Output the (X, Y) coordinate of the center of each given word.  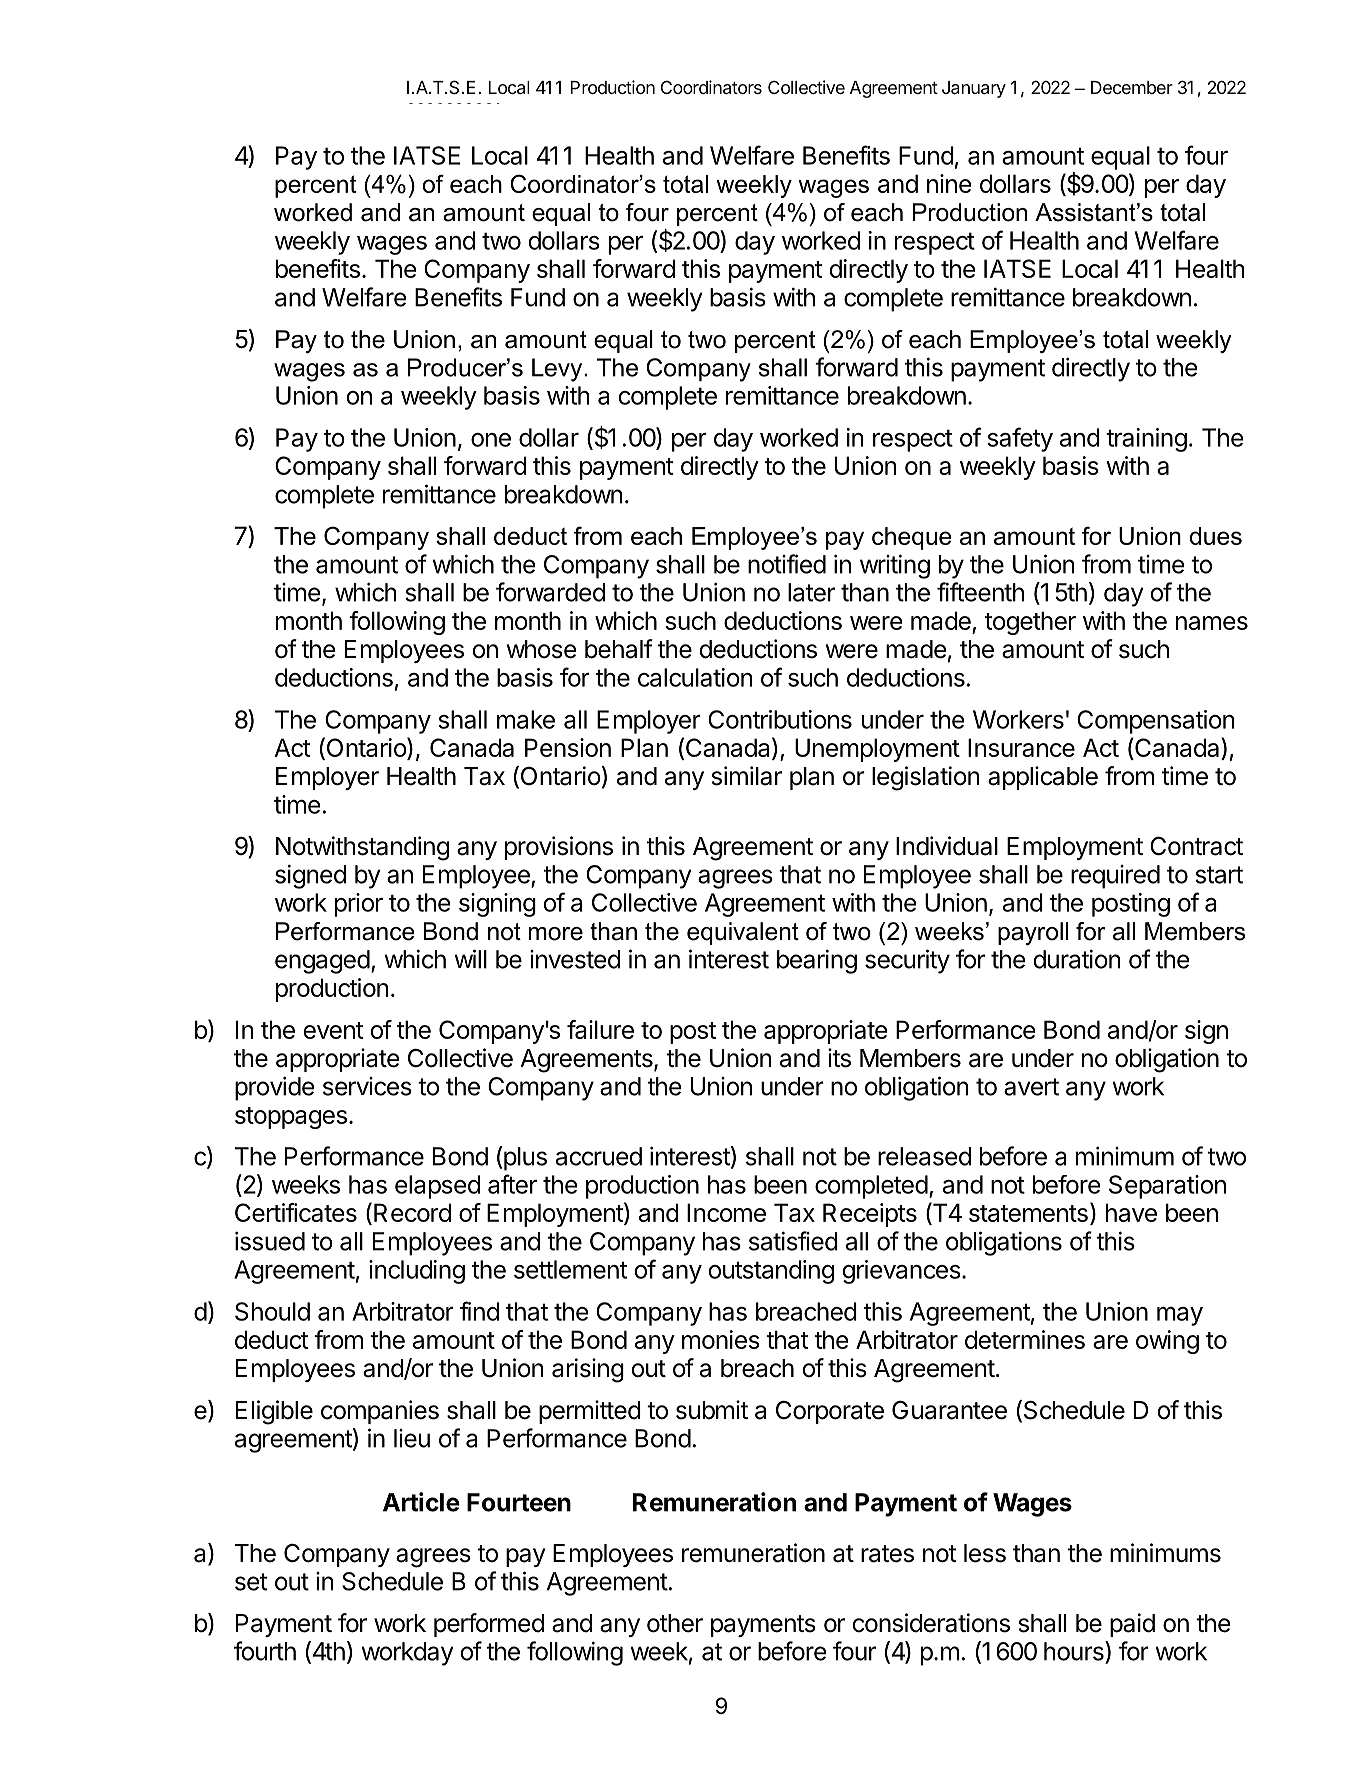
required (1115, 877)
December (1132, 87)
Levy (558, 370)
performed (489, 1625)
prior (359, 905)
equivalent (743, 933)
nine (949, 183)
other (675, 1623)
